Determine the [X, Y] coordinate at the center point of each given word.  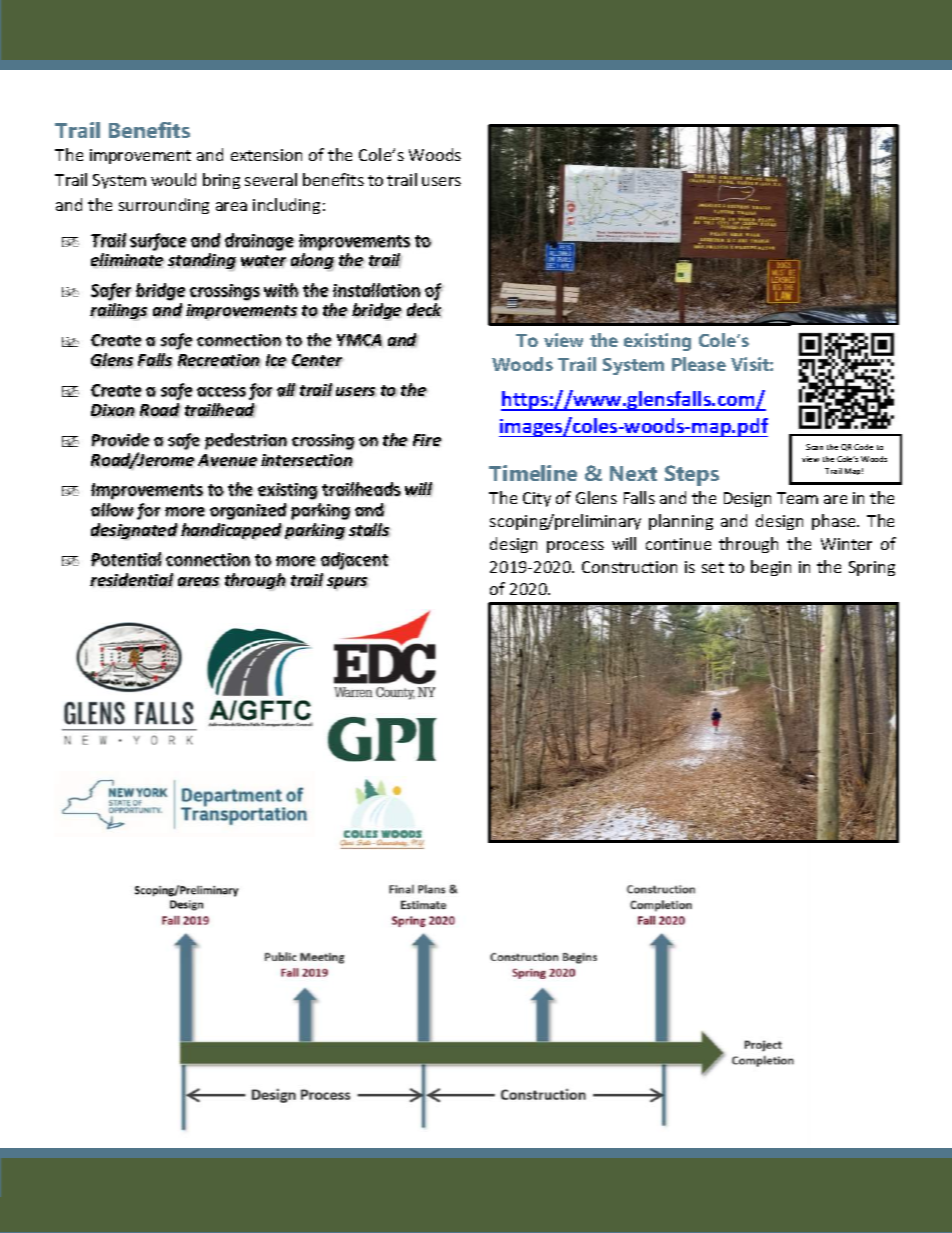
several [271, 179]
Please [699, 364]
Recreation [219, 361]
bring [221, 181]
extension [266, 155]
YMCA [360, 340]
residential [132, 580]
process [575, 547]
